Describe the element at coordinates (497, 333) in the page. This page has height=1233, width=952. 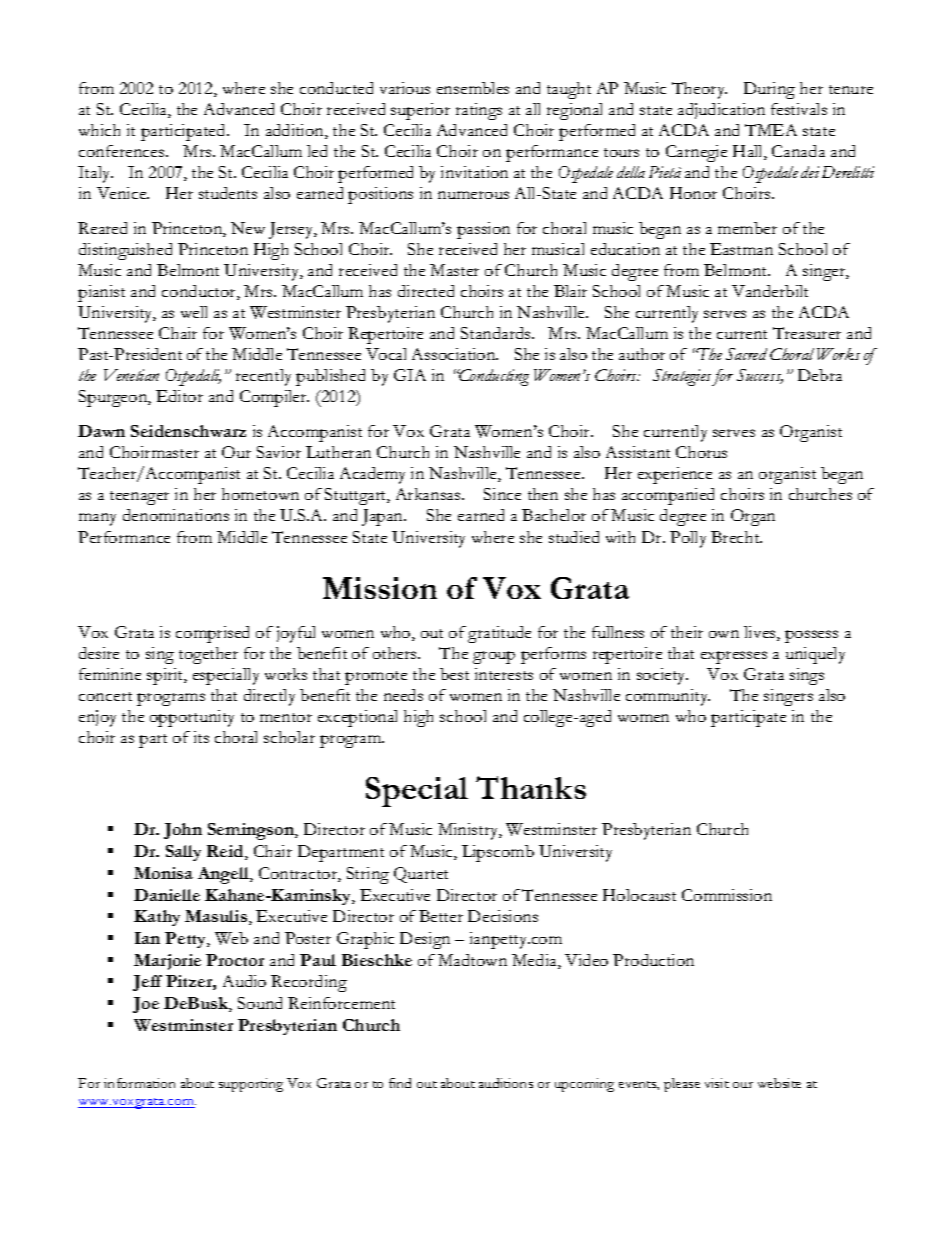
I see `Standards` at that location.
